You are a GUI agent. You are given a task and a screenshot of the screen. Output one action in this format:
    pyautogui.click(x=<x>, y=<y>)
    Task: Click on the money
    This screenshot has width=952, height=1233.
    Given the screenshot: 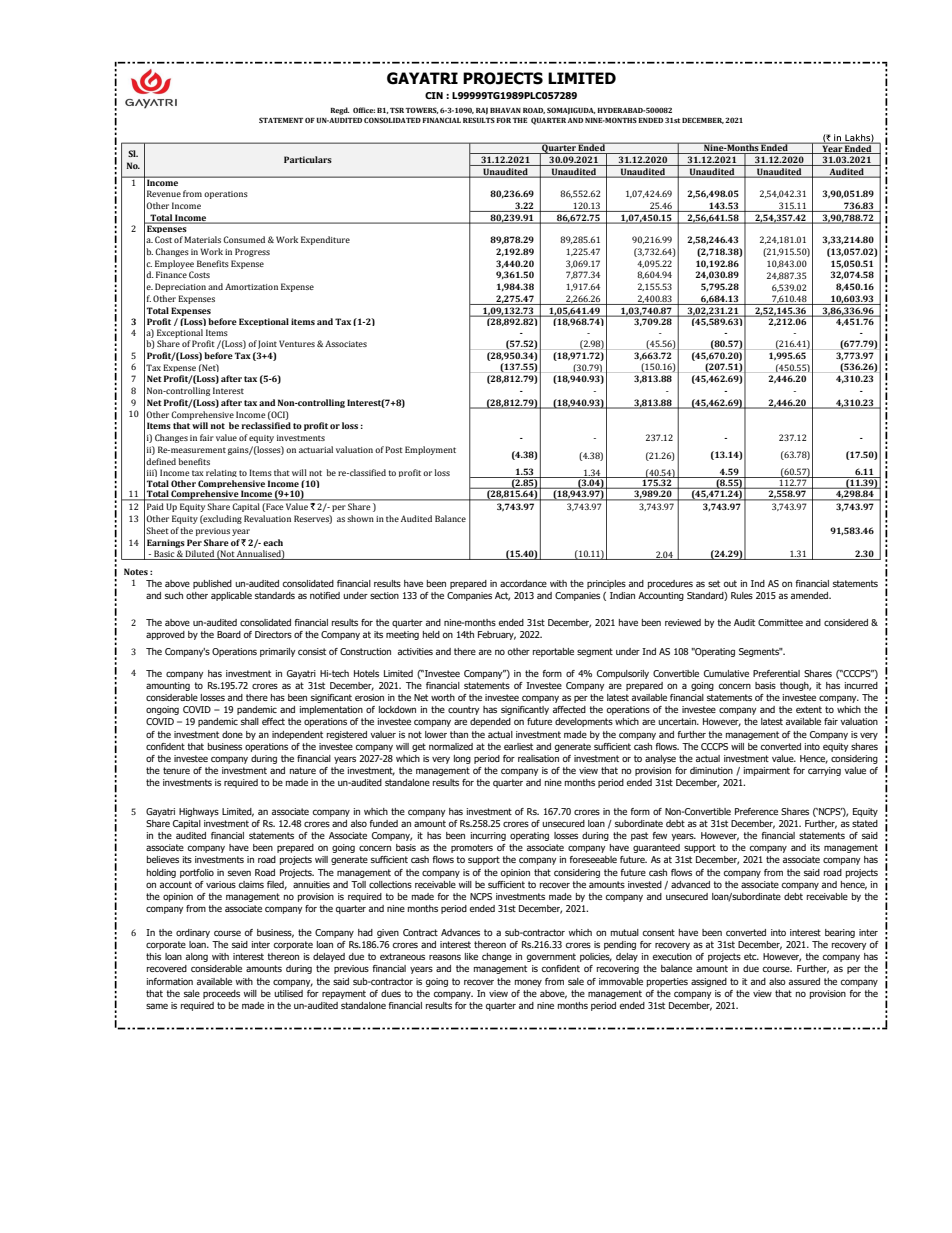 What is the action you would take?
    pyautogui.click(x=528, y=983)
